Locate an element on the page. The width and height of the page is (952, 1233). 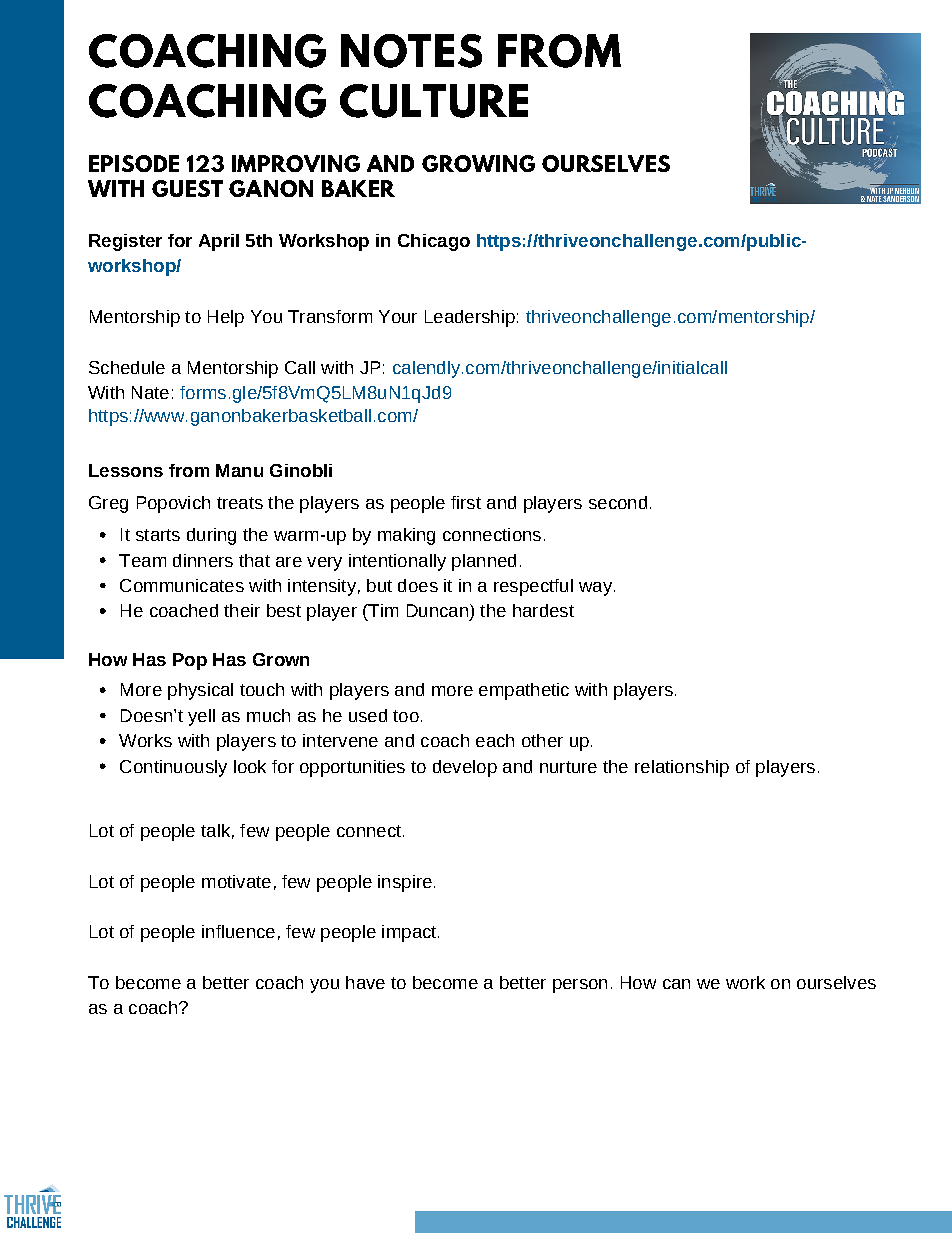
too is located at coordinates (406, 716).
